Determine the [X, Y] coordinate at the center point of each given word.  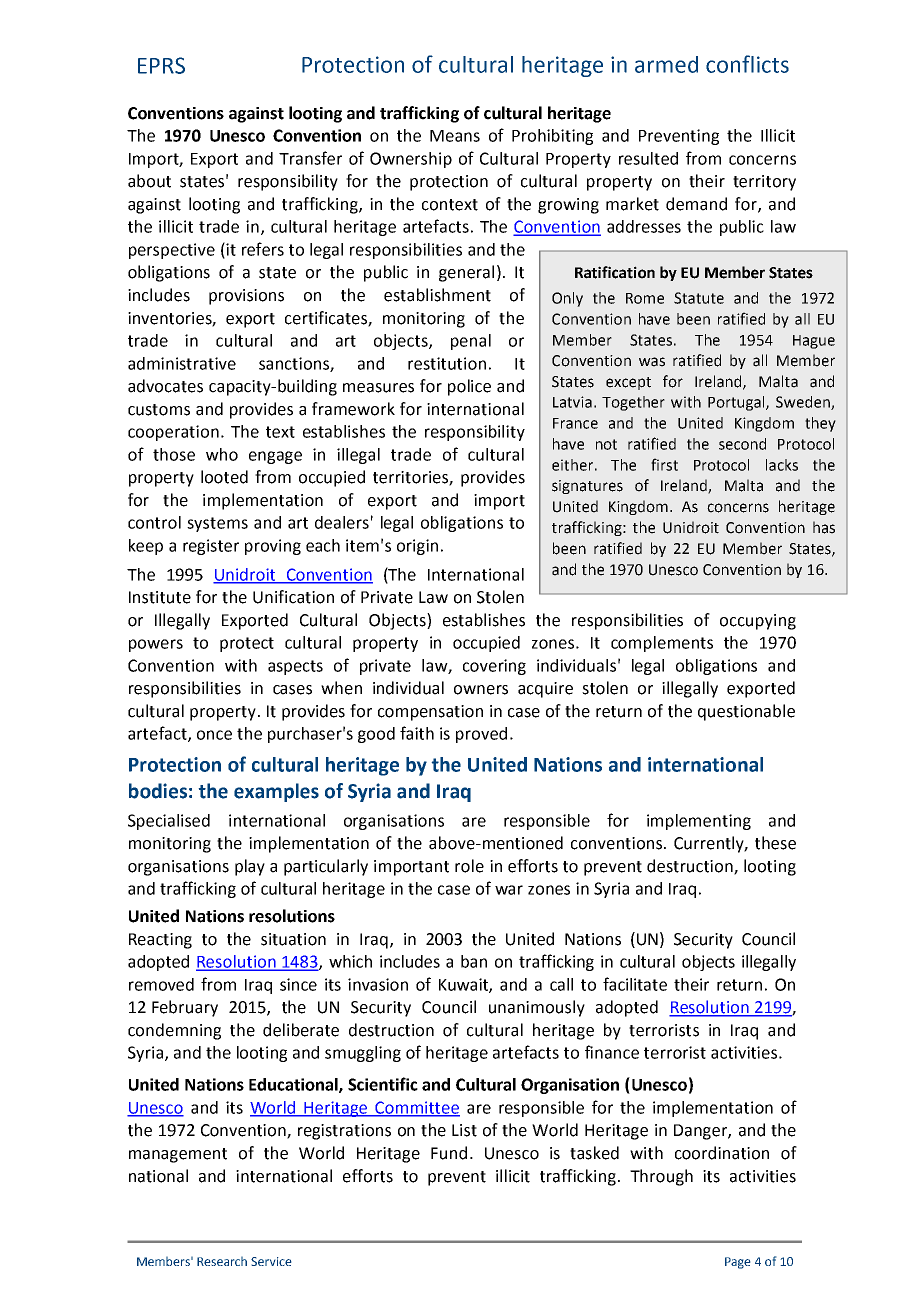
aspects [295, 667]
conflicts [747, 64]
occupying [758, 622]
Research [222, 1261]
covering [494, 667]
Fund [449, 1153]
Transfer [310, 158]
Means [455, 136]
